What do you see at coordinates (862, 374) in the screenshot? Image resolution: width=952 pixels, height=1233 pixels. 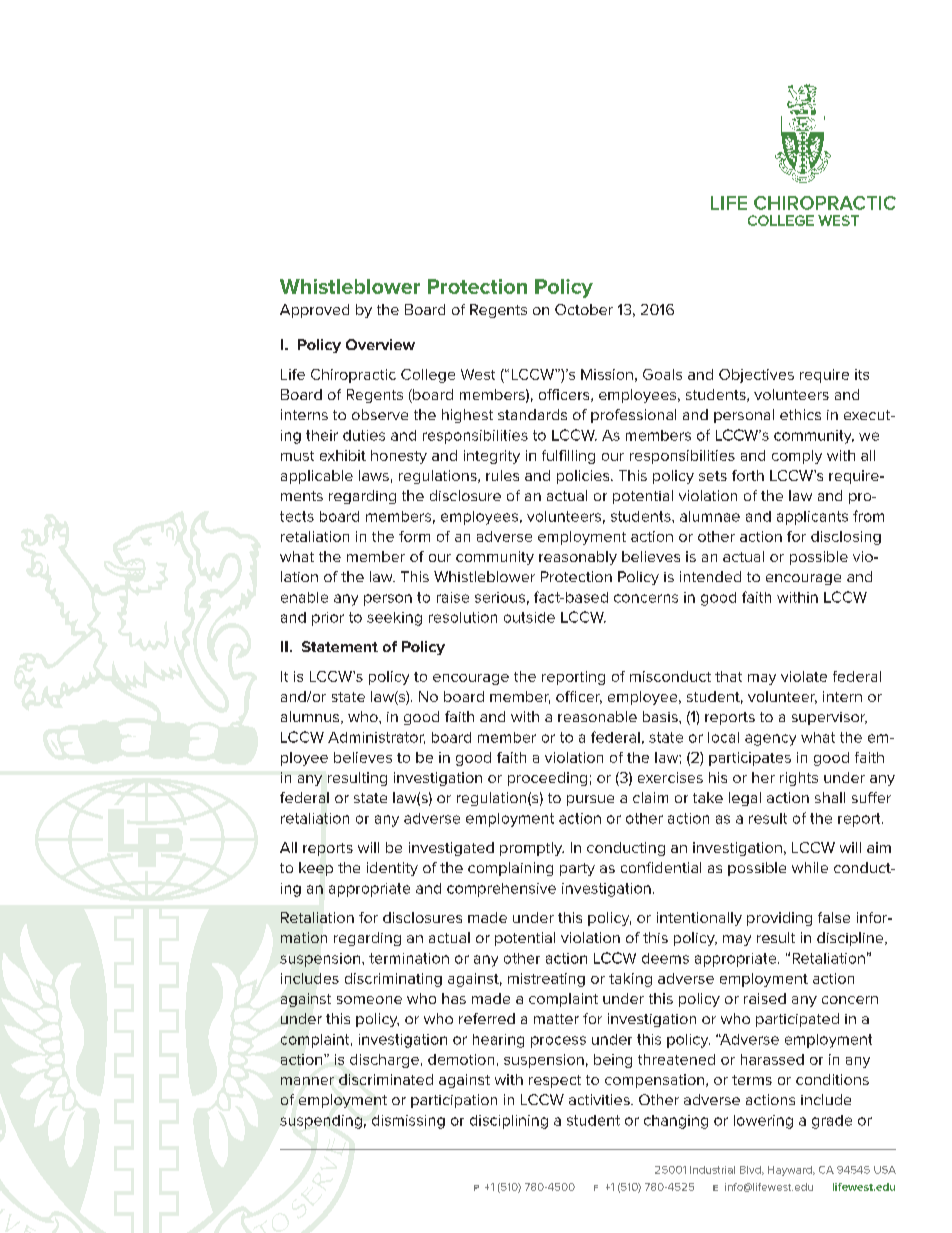 I see `its` at bounding box center [862, 374].
